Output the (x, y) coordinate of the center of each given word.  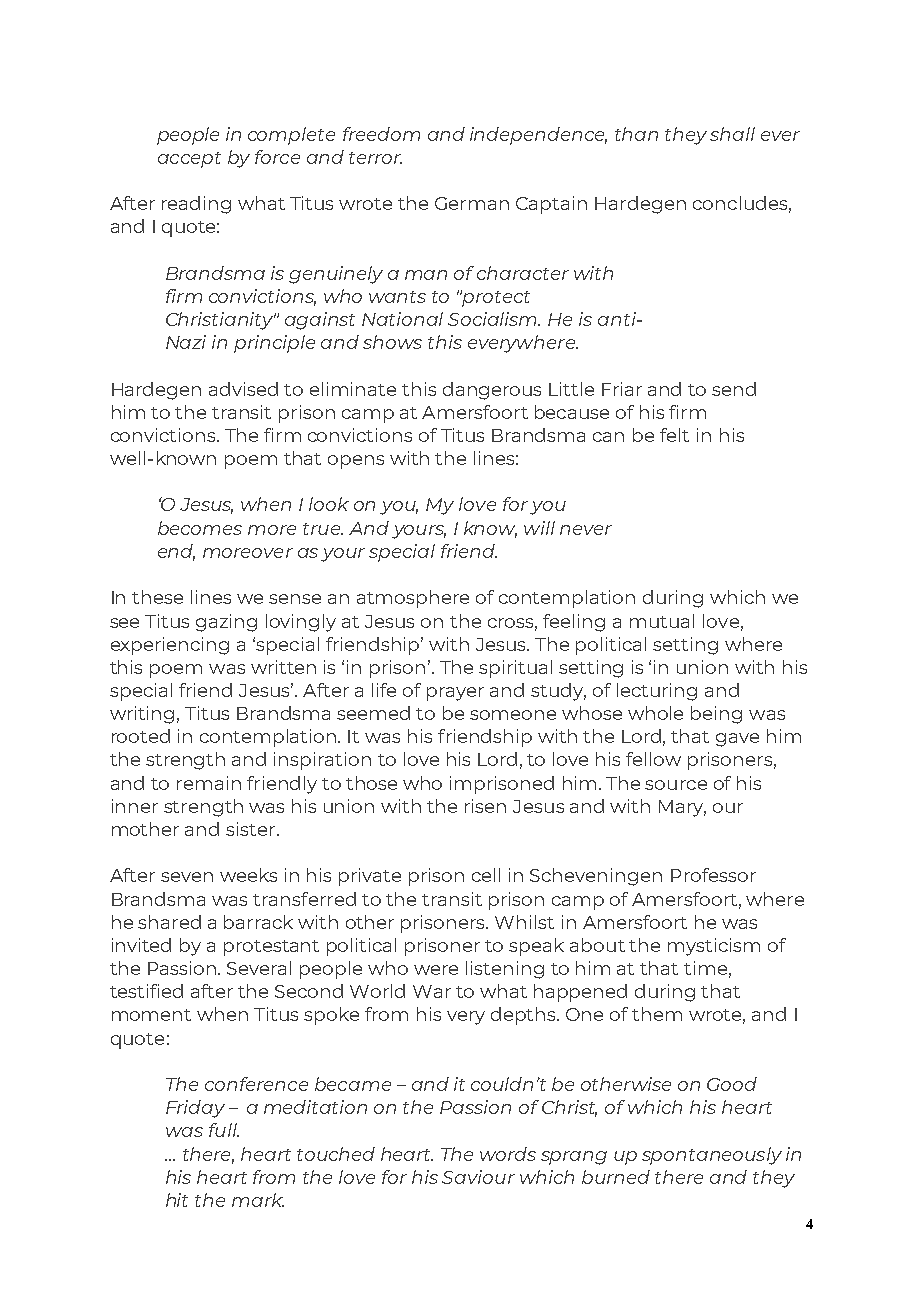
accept (189, 160)
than (636, 134)
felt (674, 435)
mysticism (714, 947)
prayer (455, 694)
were (436, 970)
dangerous (492, 391)
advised (243, 389)
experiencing (170, 646)
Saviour (478, 1177)
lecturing (657, 692)
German (472, 203)
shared (169, 922)
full (224, 1130)
